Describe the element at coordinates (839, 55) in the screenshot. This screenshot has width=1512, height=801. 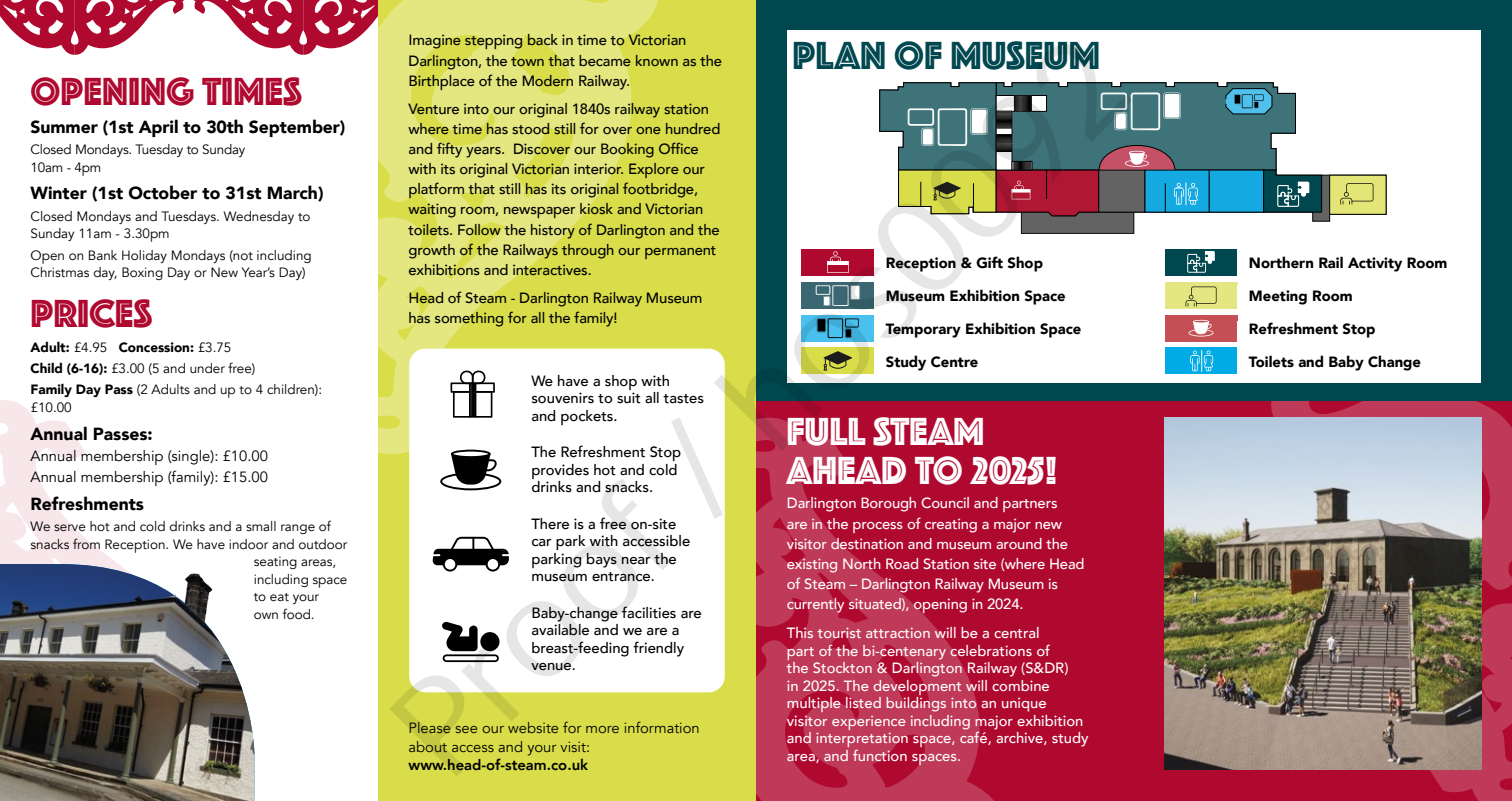
I see `PLAN` at that location.
